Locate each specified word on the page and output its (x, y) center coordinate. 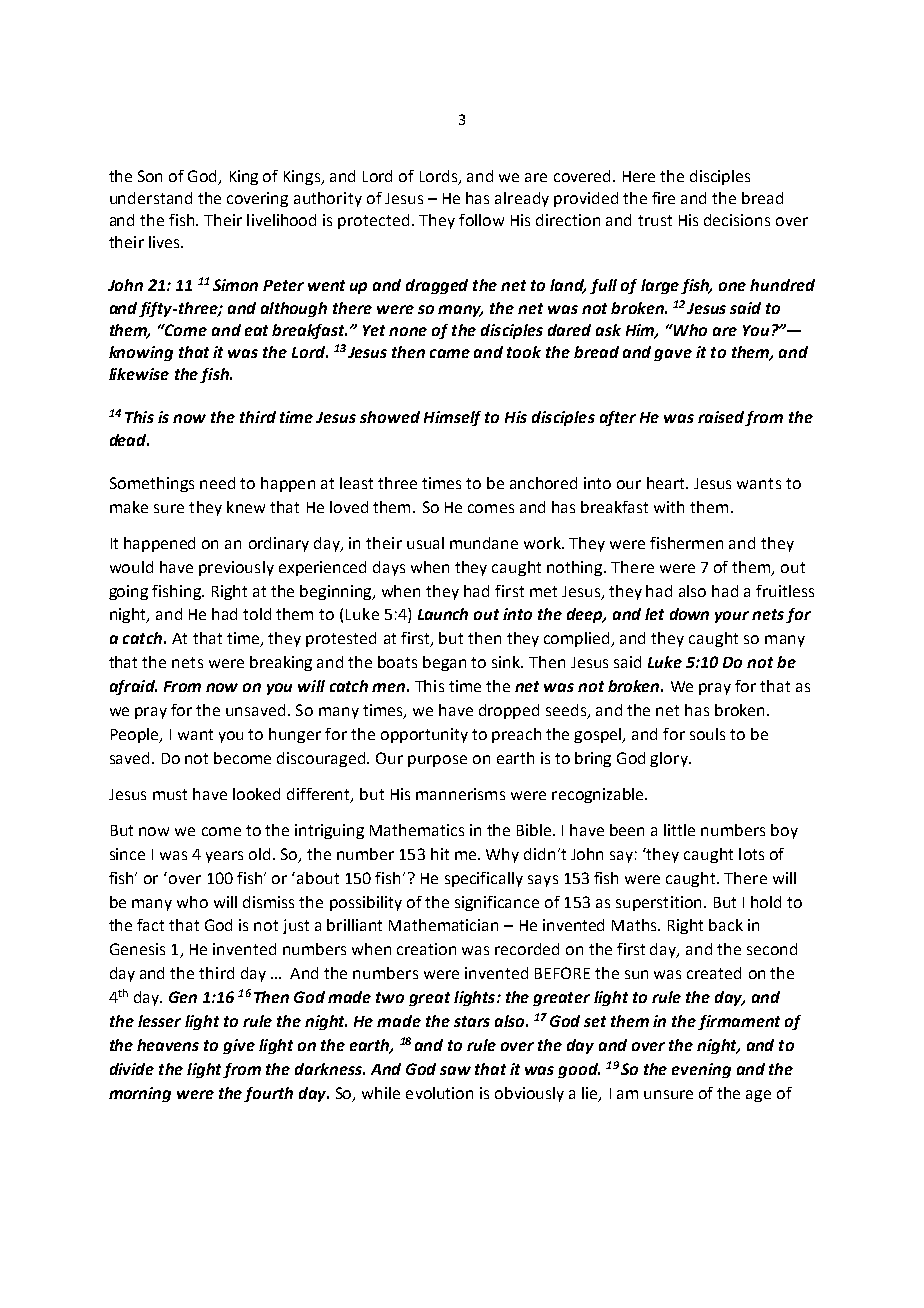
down (689, 614)
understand (151, 198)
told (257, 614)
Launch (443, 614)
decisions (737, 220)
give (239, 1046)
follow (481, 220)
